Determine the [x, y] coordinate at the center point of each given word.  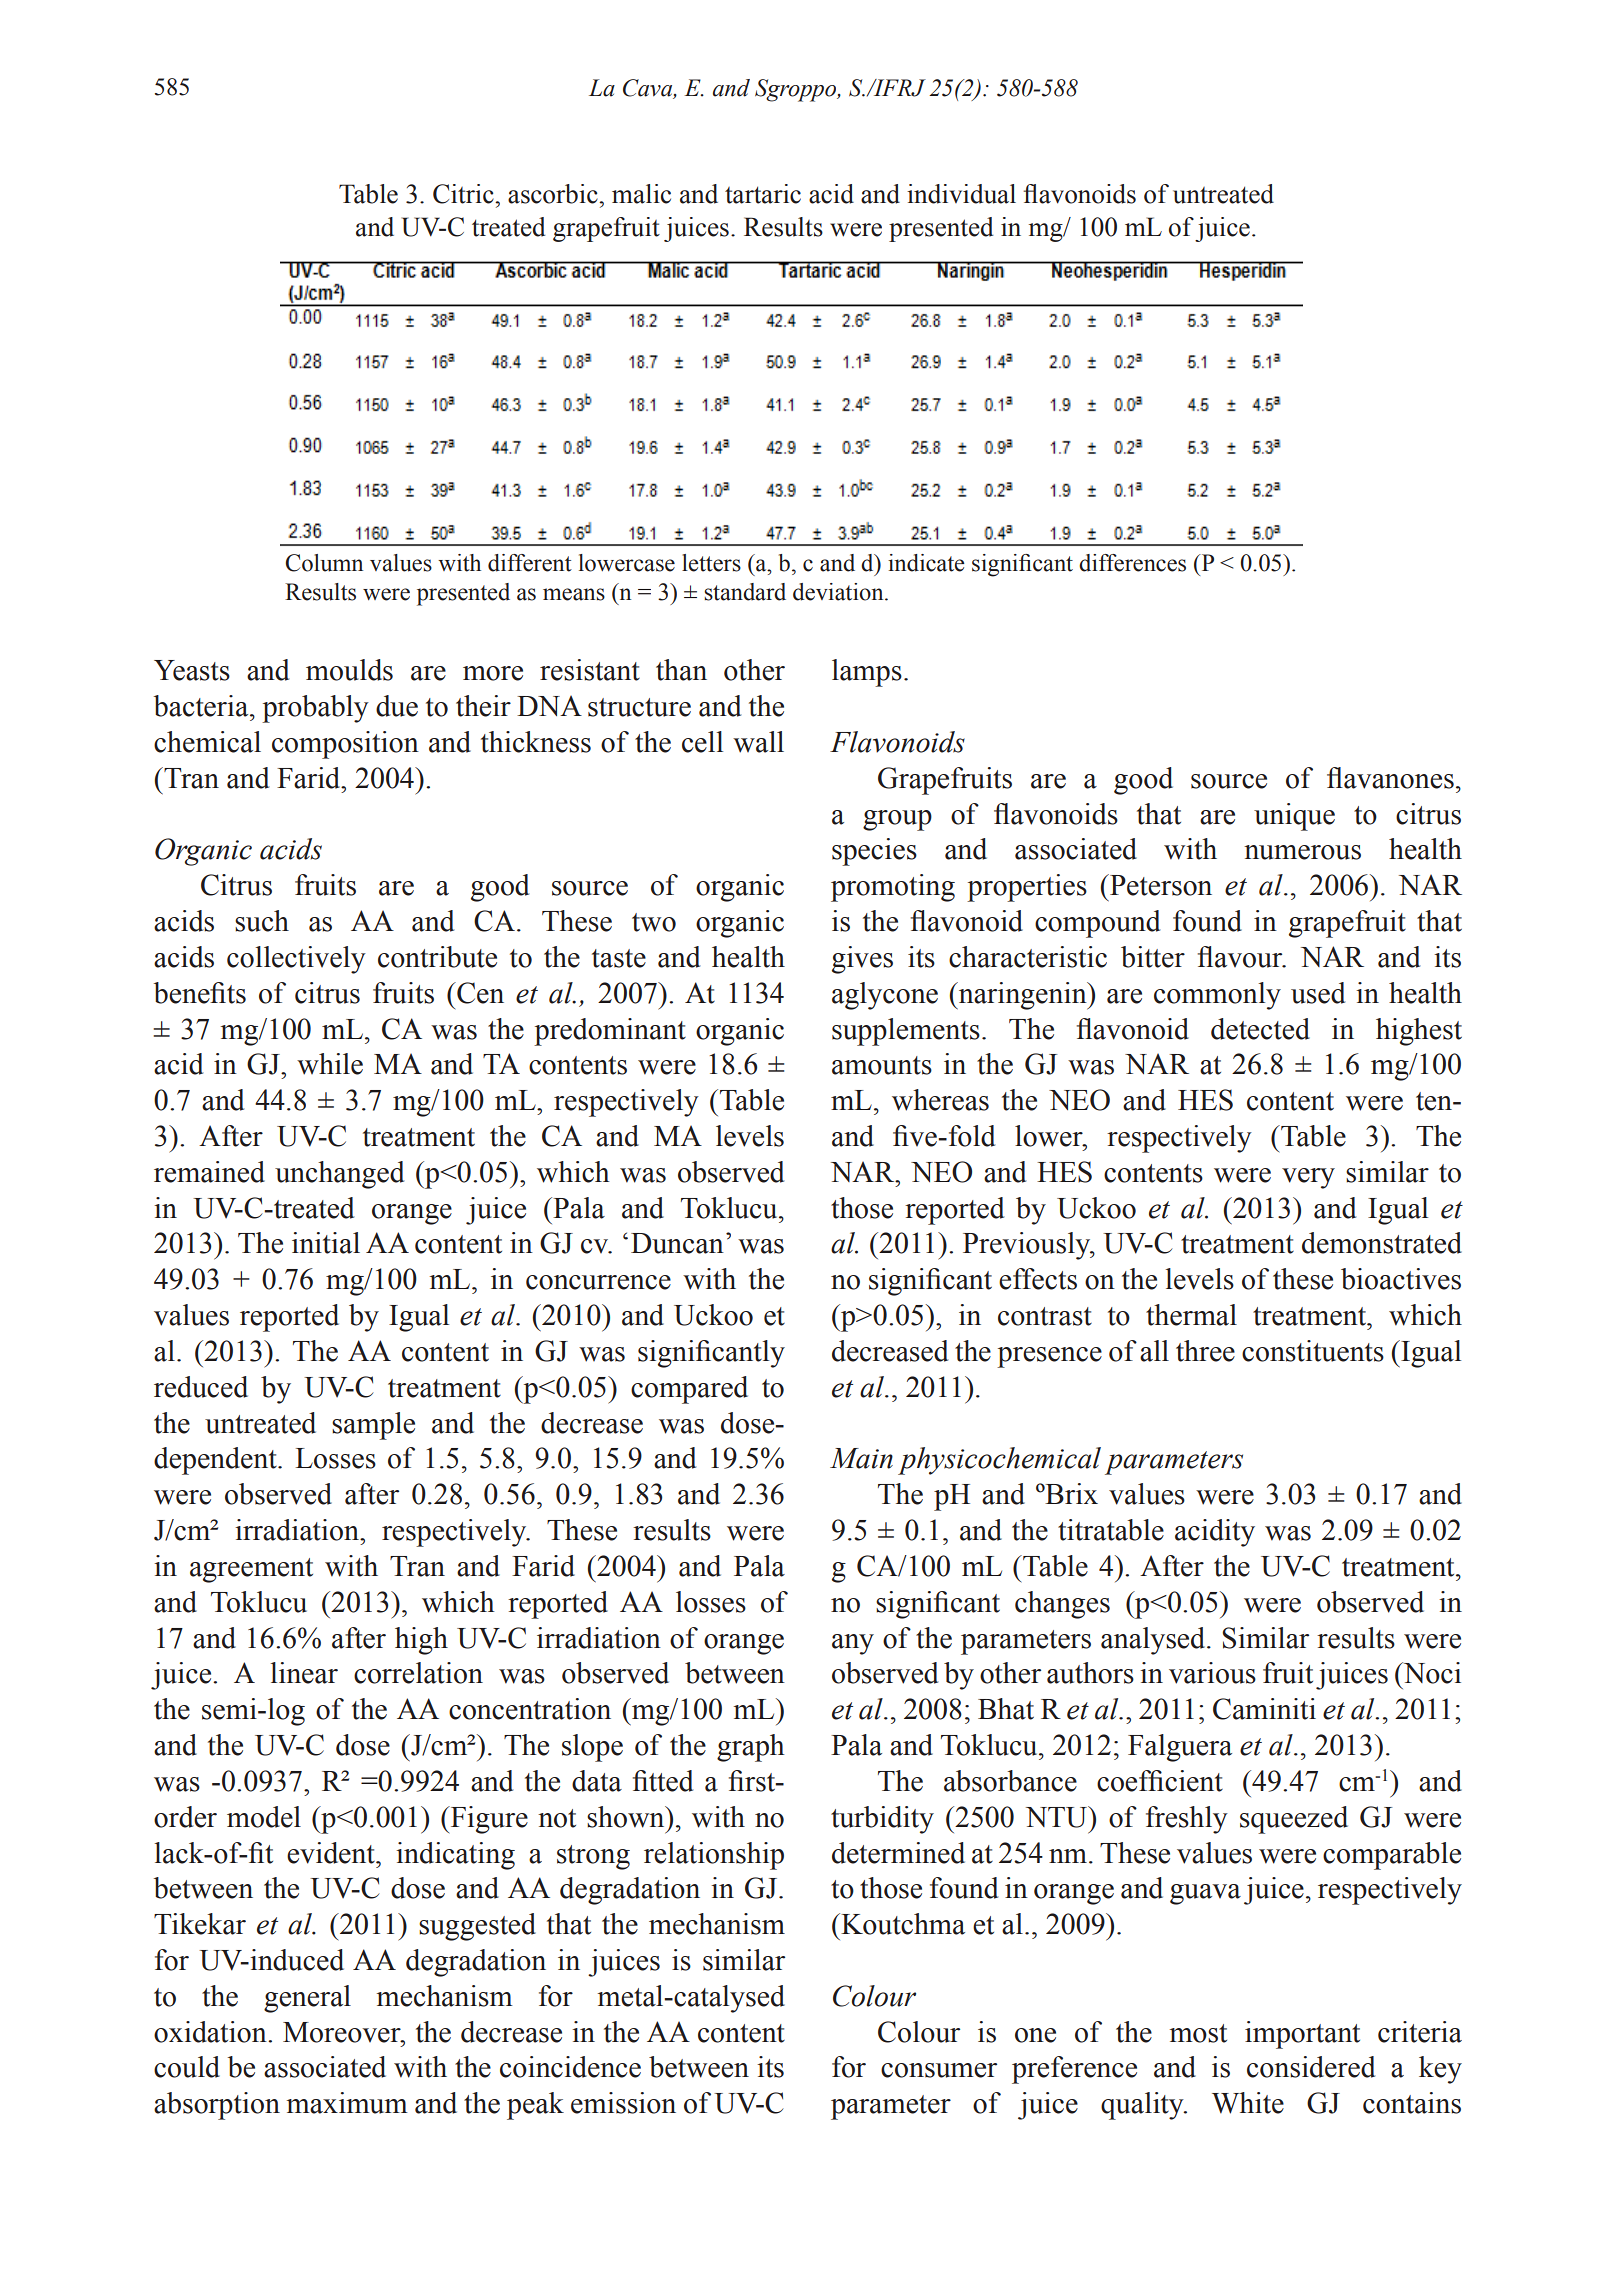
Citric [464, 194]
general [307, 1999]
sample [373, 1426]
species [874, 852]
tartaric [763, 194]
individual [961, 194]
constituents [1313, 1351]
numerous [1302, 852]
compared [689, 1390]
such [262, 921]
